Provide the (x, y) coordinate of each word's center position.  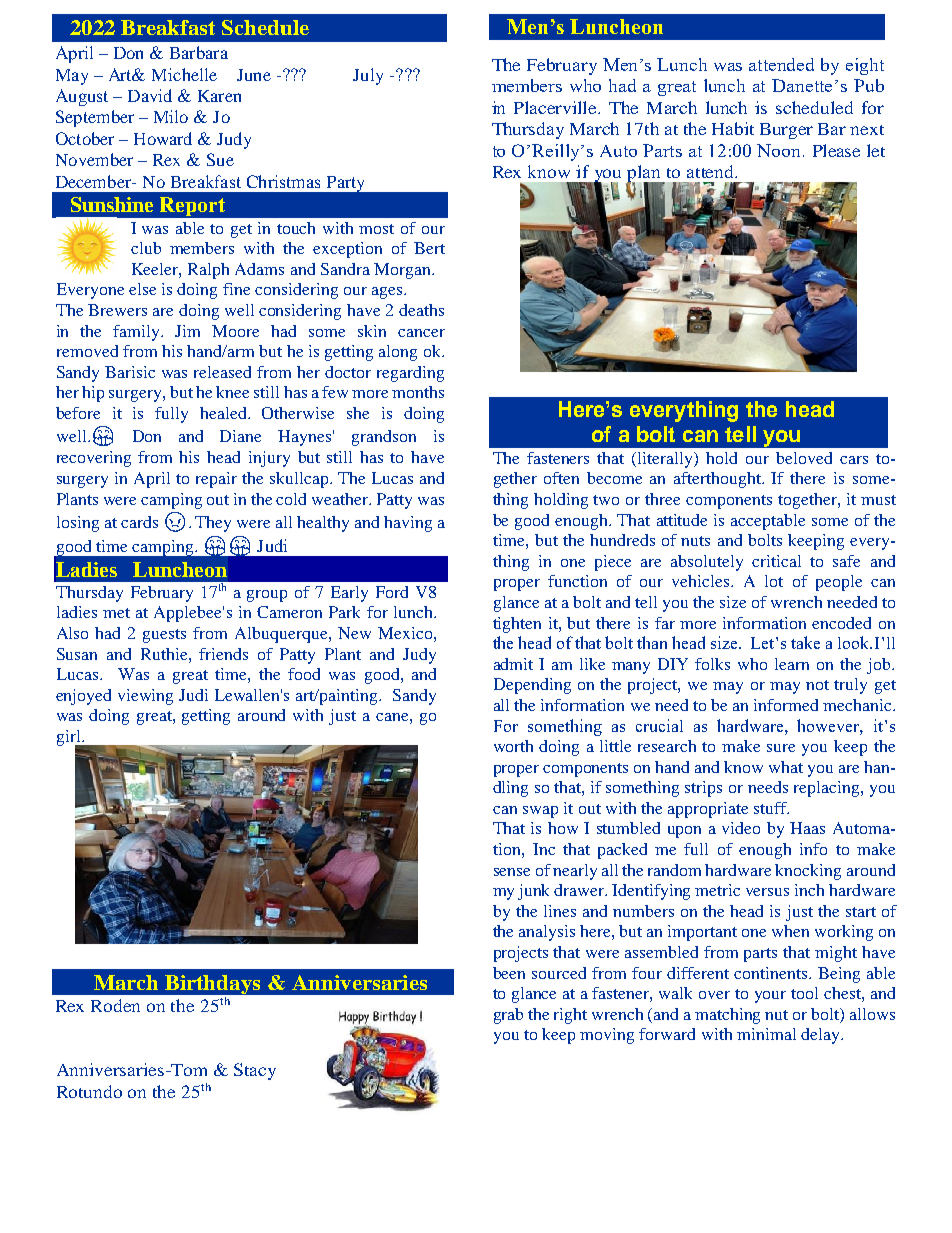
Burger (786, 131)
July (368, 76)
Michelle (184, 74)
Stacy (255, 1071)
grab (508, 1016)
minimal (766, 1034)
